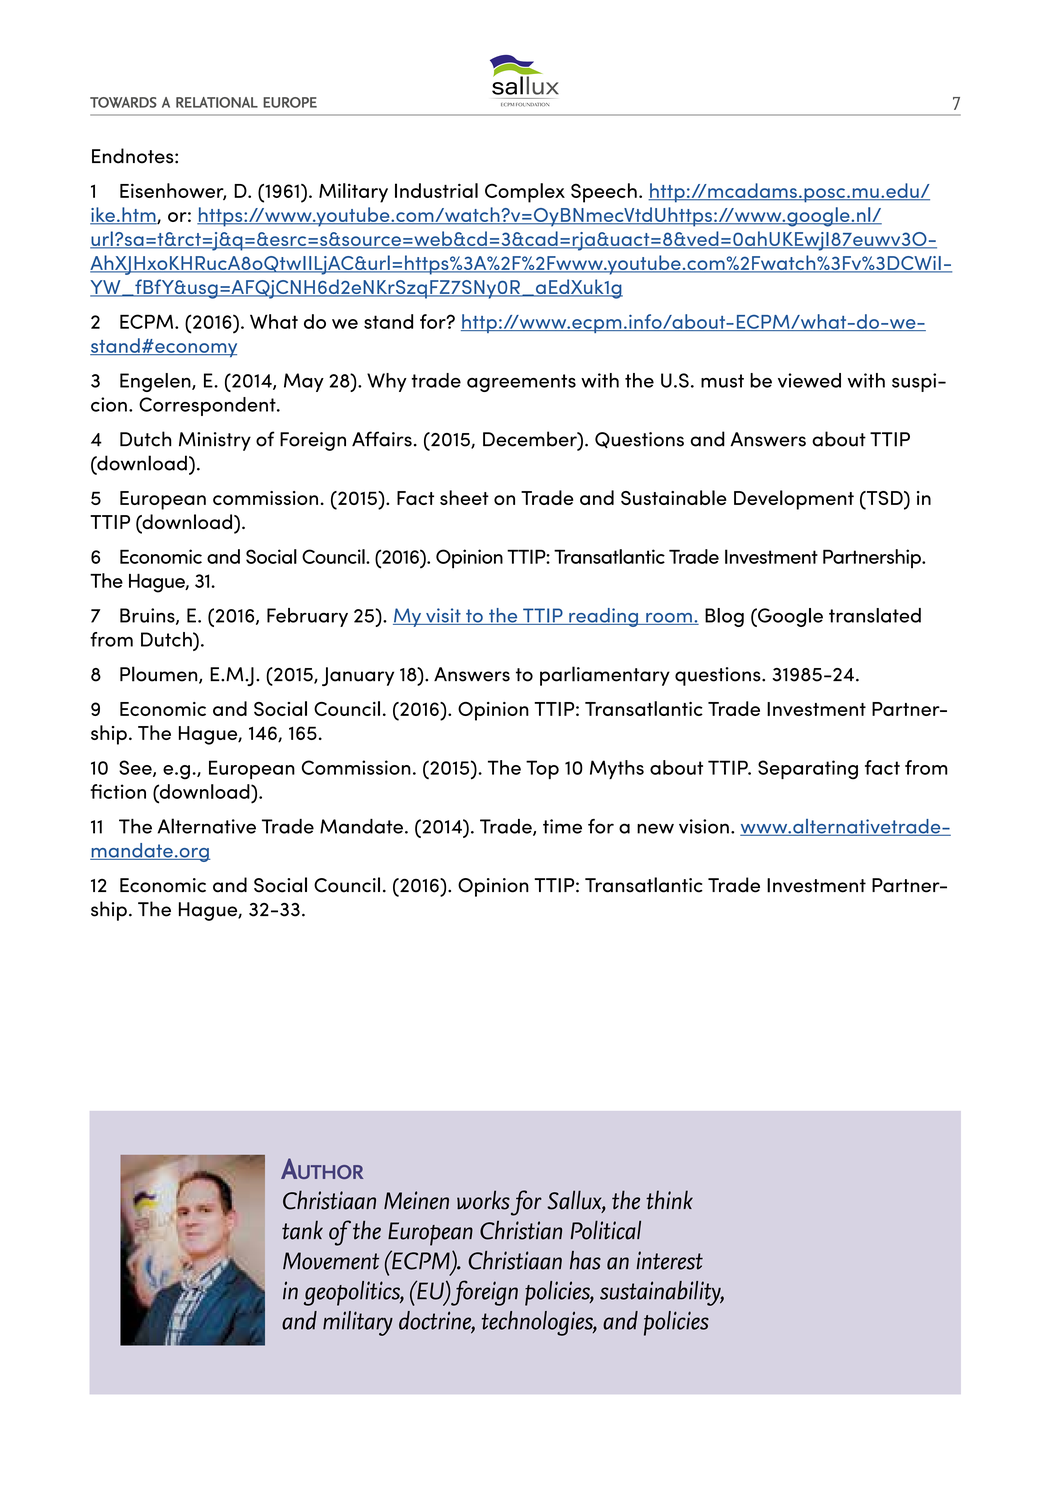 This screenshot has height=1491, width=1051. I want to click on FOUNDATION, so click(532, 105).
